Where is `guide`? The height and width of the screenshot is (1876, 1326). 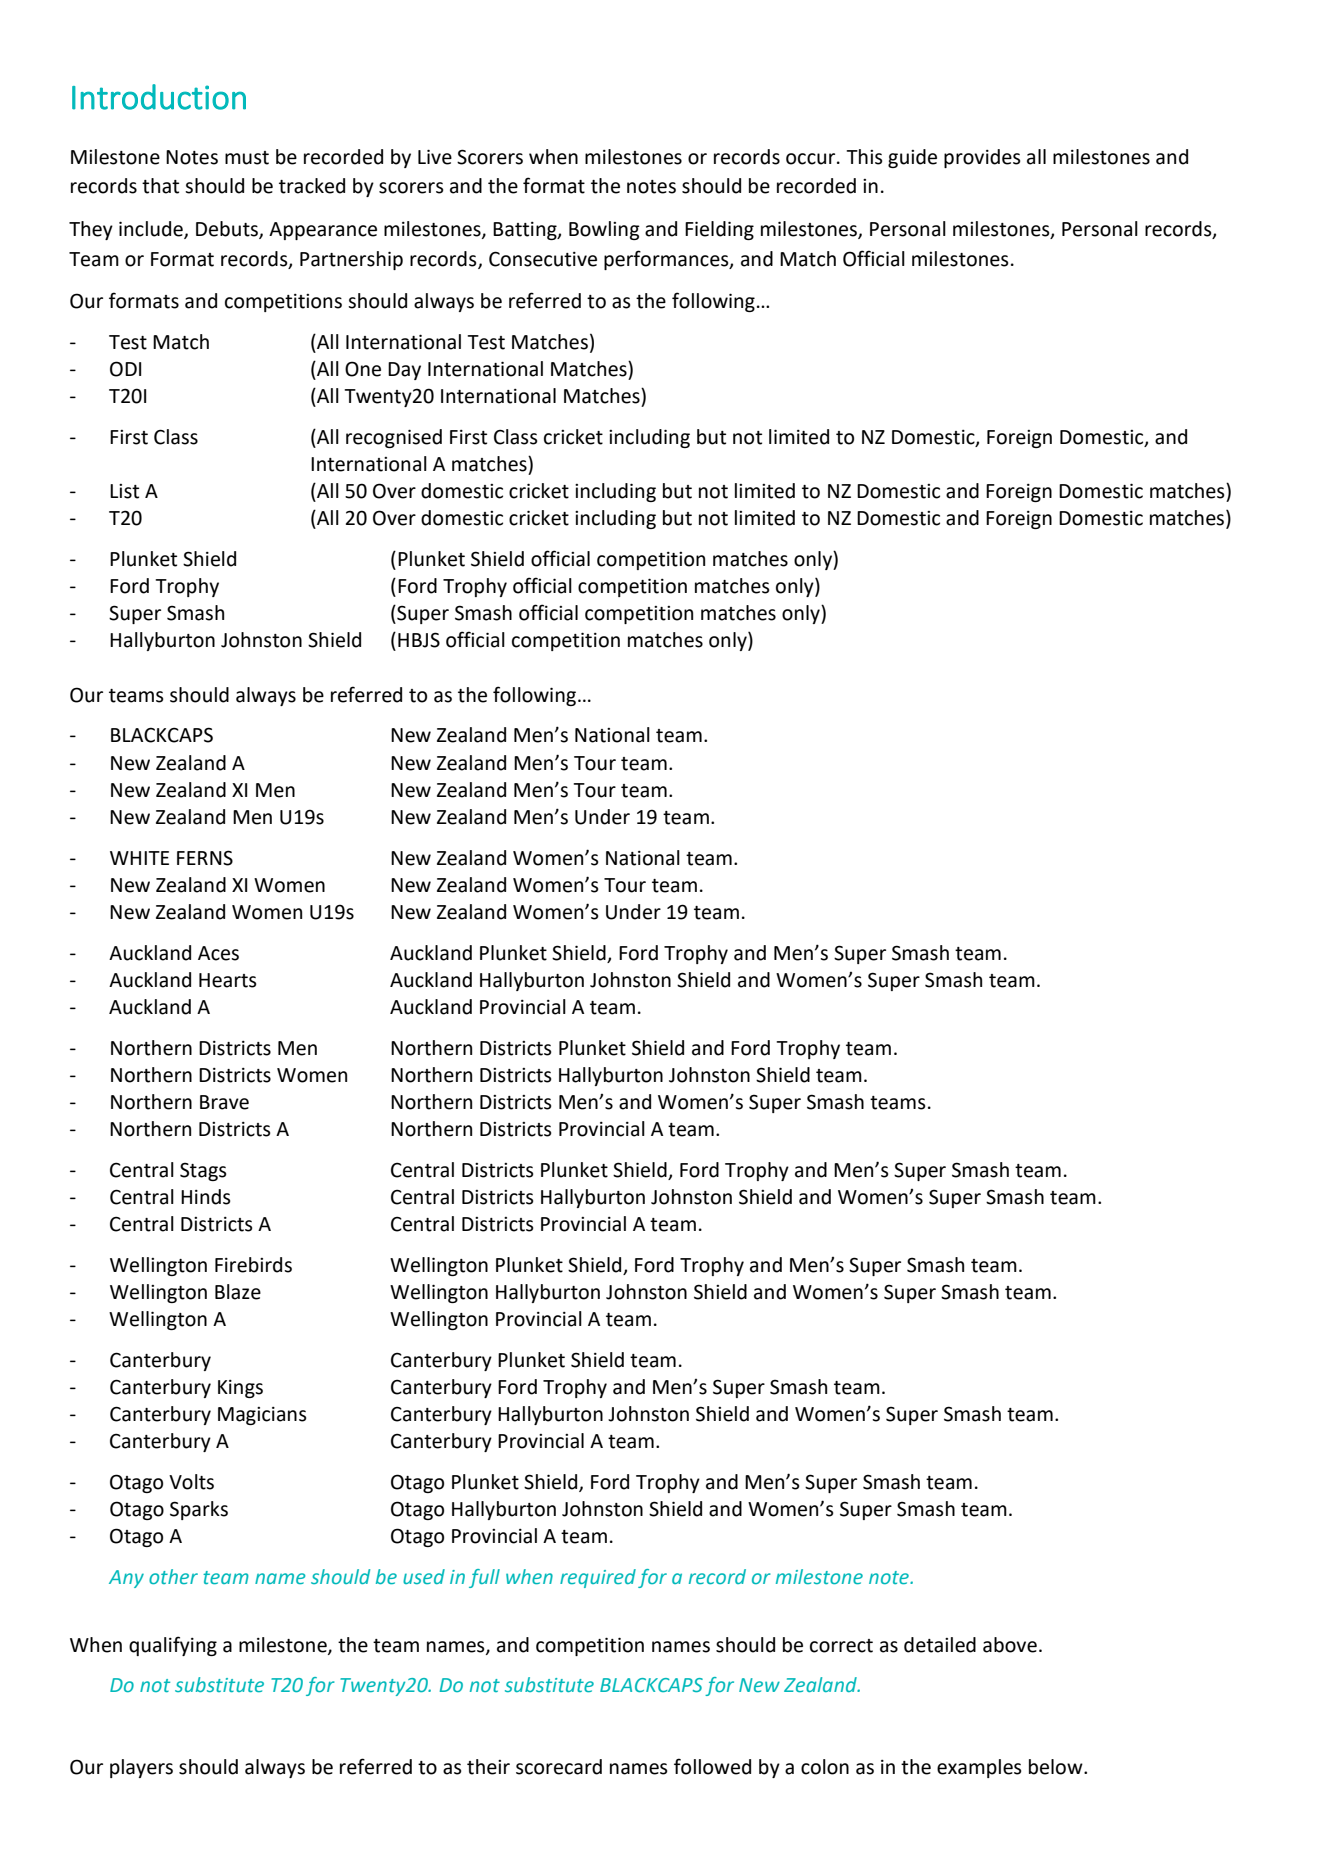
guide is located at coordinates (912, 158).
